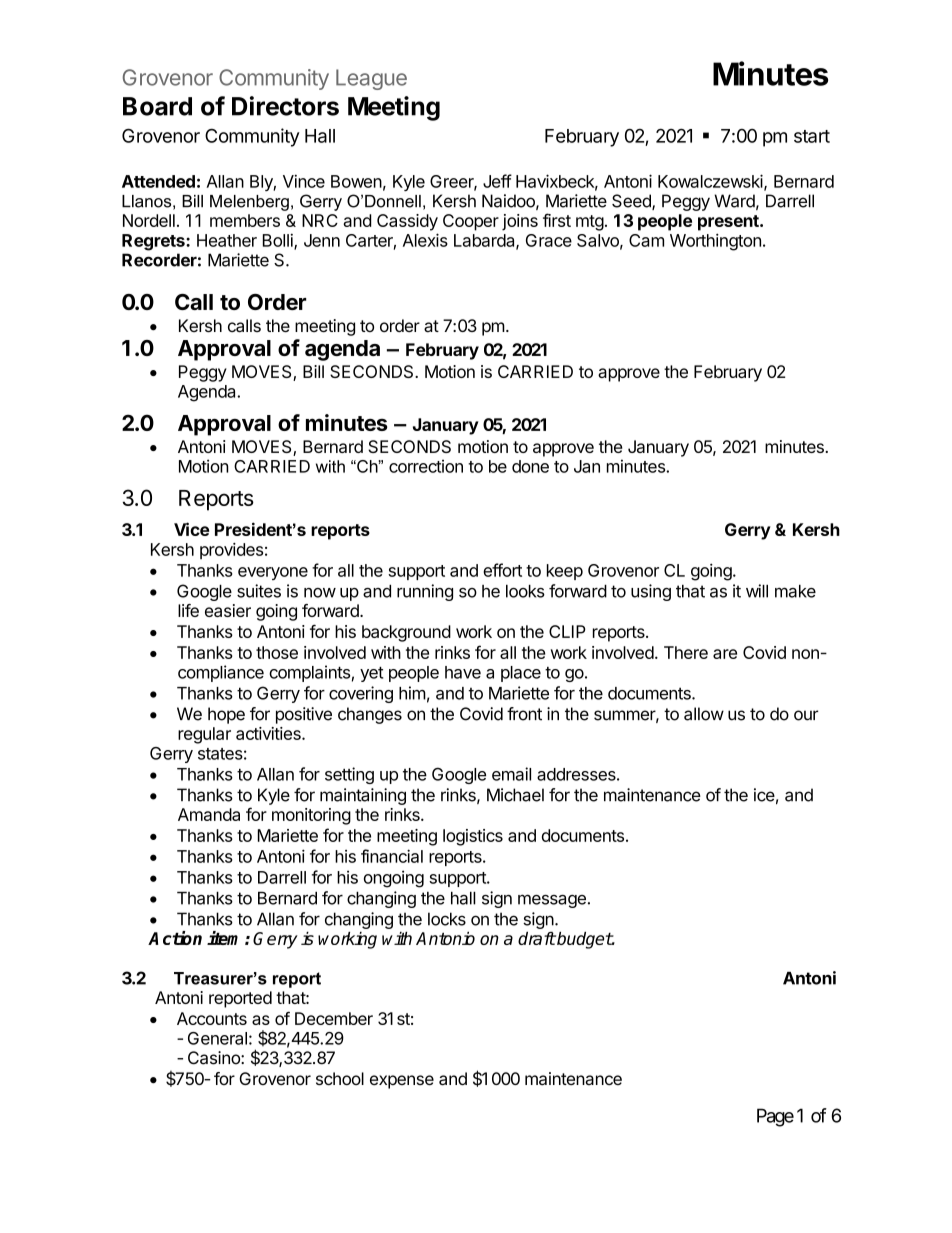 The width and height of the screenshot is (952, 1233). What do you see at coordinates (285, 106) in the screenshot?
I see `Directors` at bounding box center [285, 106].
